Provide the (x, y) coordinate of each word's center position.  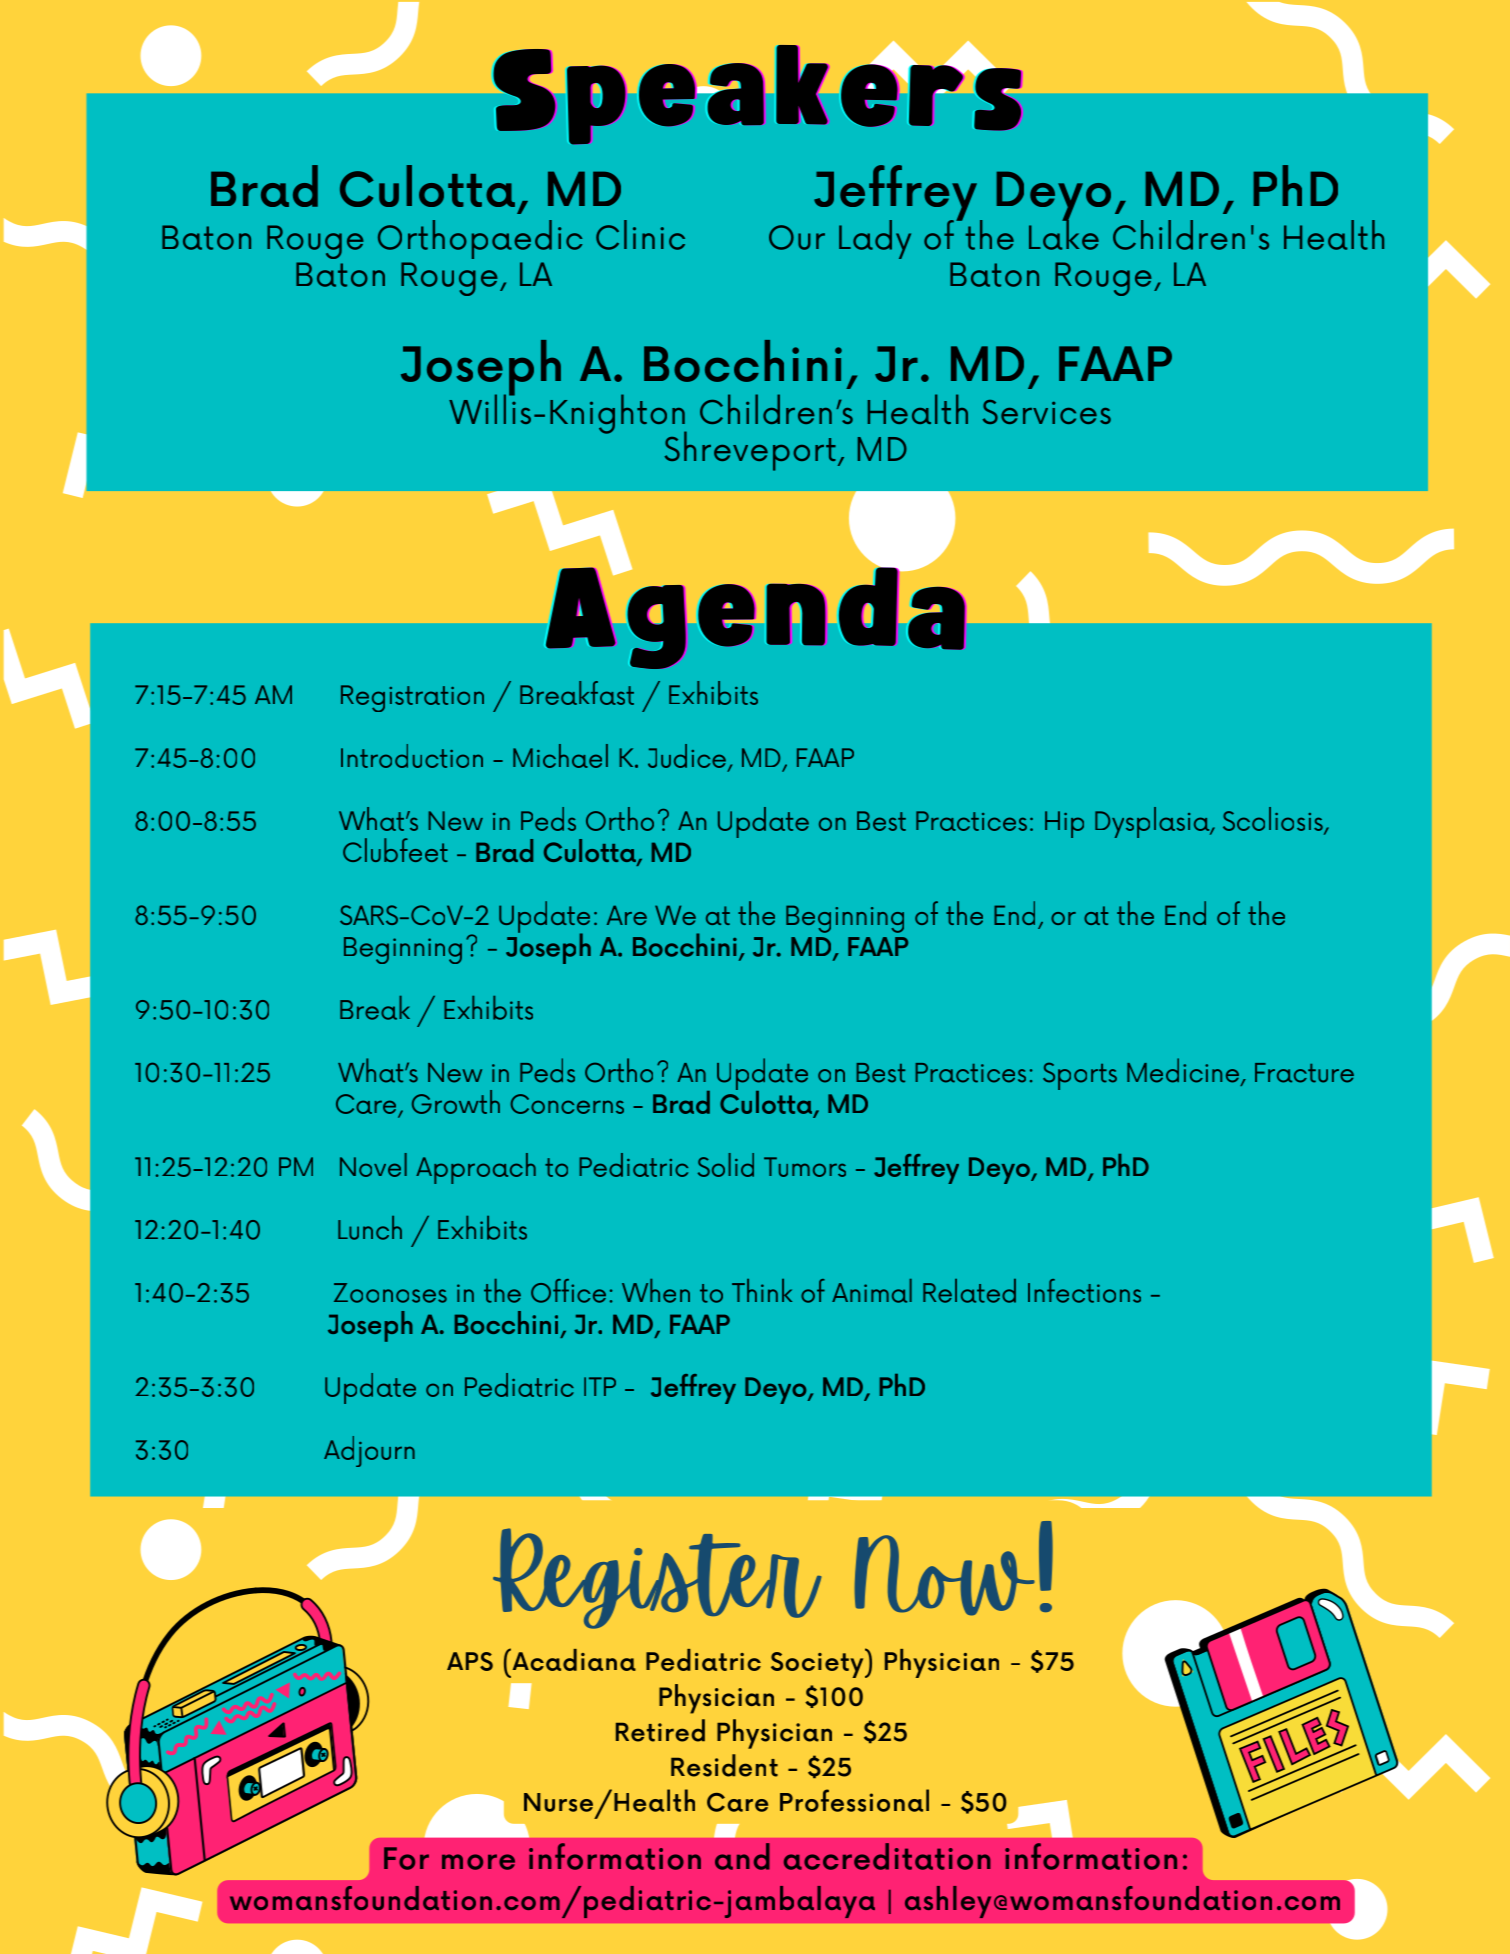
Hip (1064, 824)
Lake (1064, 233)
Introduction (412, 756)
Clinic (640, 235)
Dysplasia (1153, 822)
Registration (412, 698)
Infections (1084, 1291)
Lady (875, 239)
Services (1047, 412)
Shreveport (750, 451)
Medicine (1184, 1071)
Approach (476, 1168)
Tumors (805, 1167)
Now (944, 1575)
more (478, 1862)
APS (470, 1661)
